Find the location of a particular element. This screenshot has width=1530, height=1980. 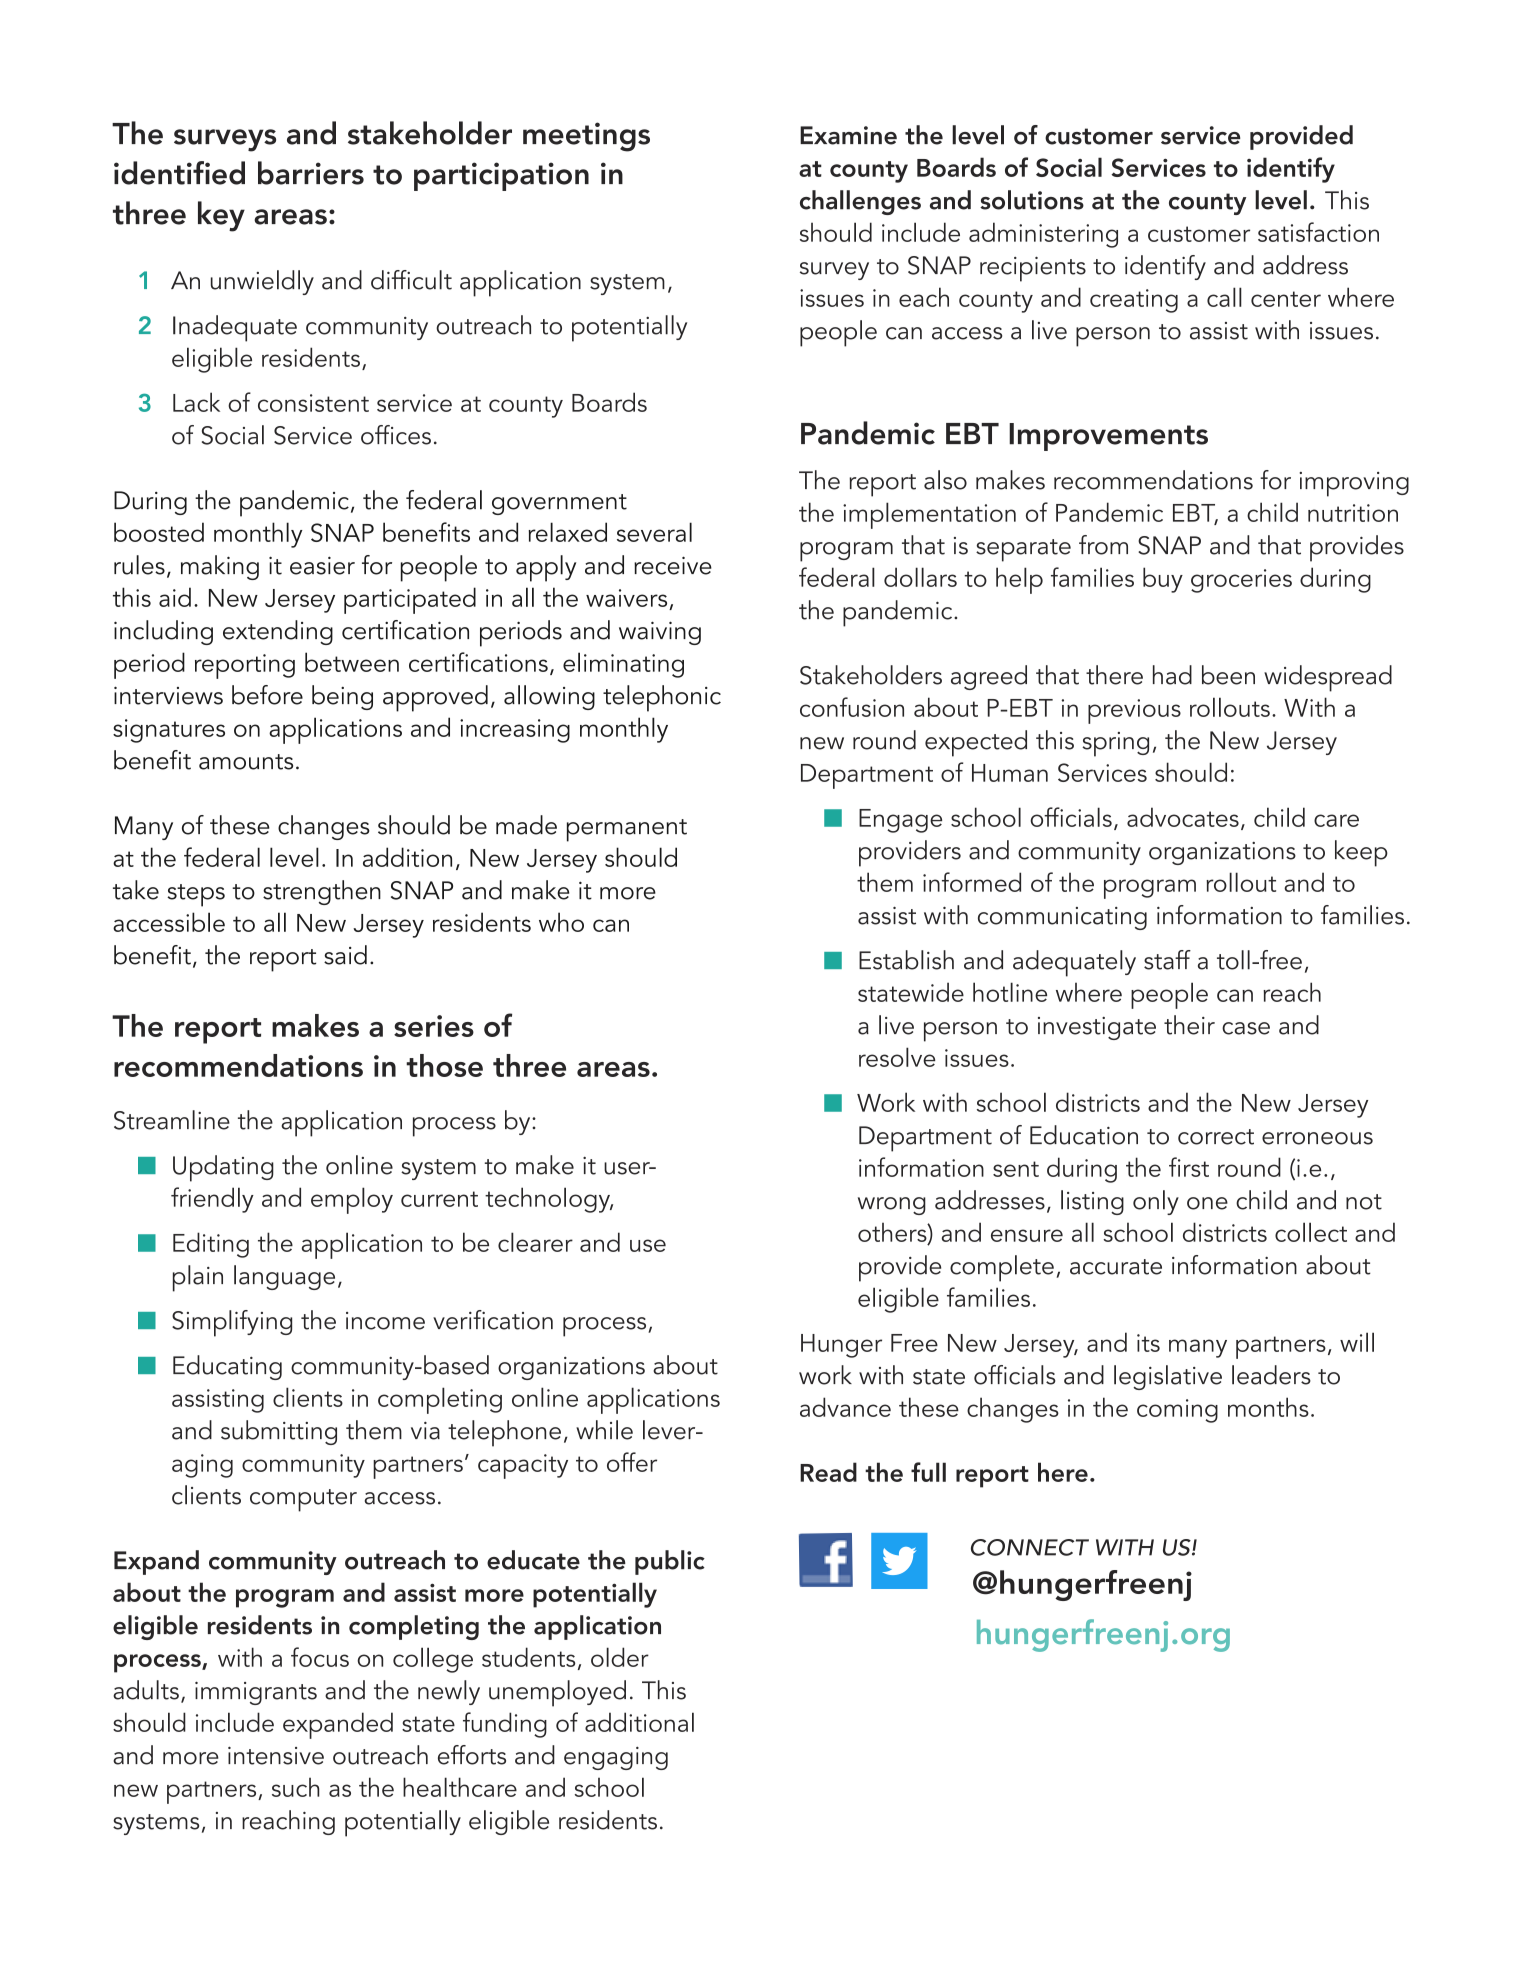

intensive is located at coordinates (276, 1755).
